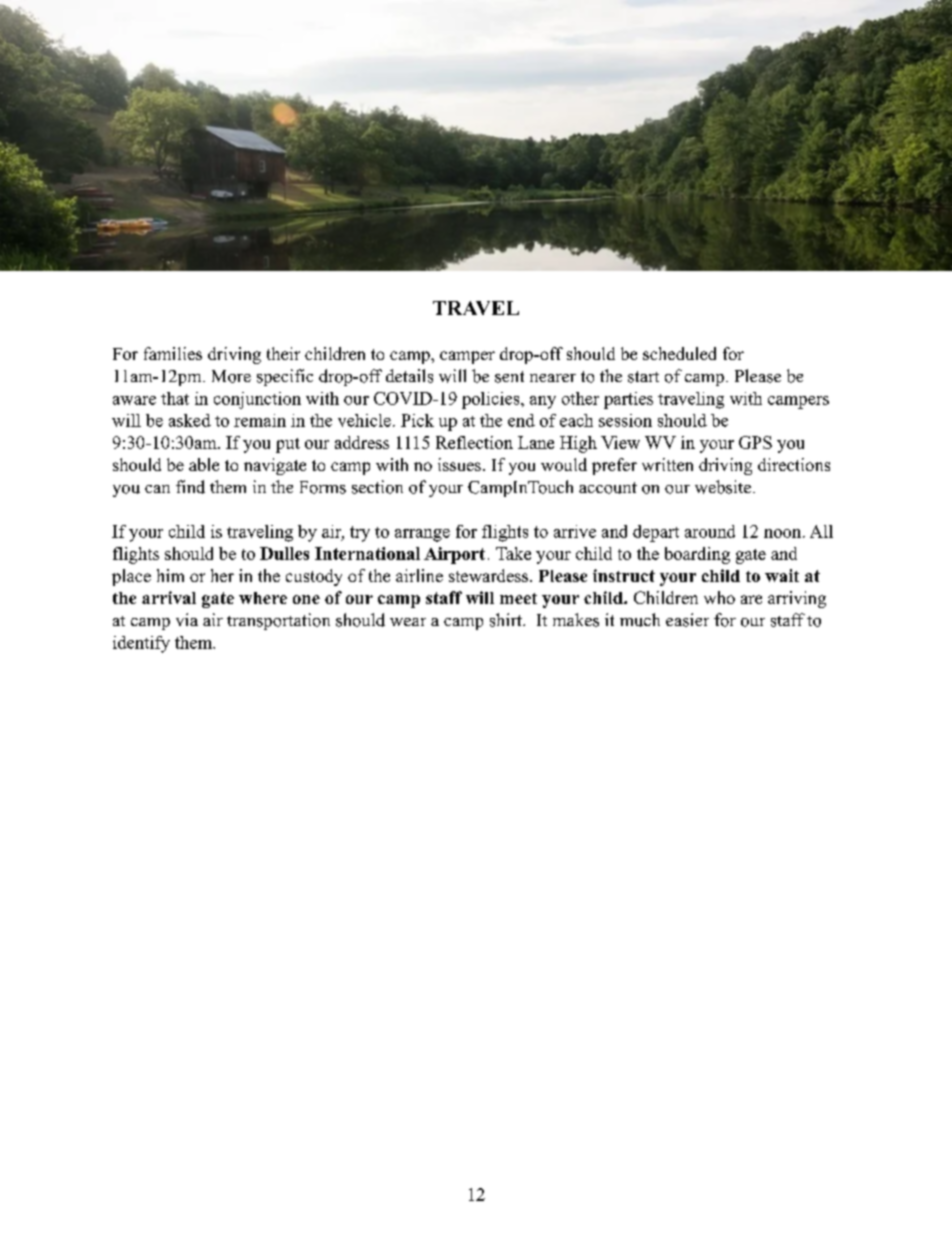 The height and width of the screenshot is (1233, 952). I want to click on shirt, so click(507, 620).
